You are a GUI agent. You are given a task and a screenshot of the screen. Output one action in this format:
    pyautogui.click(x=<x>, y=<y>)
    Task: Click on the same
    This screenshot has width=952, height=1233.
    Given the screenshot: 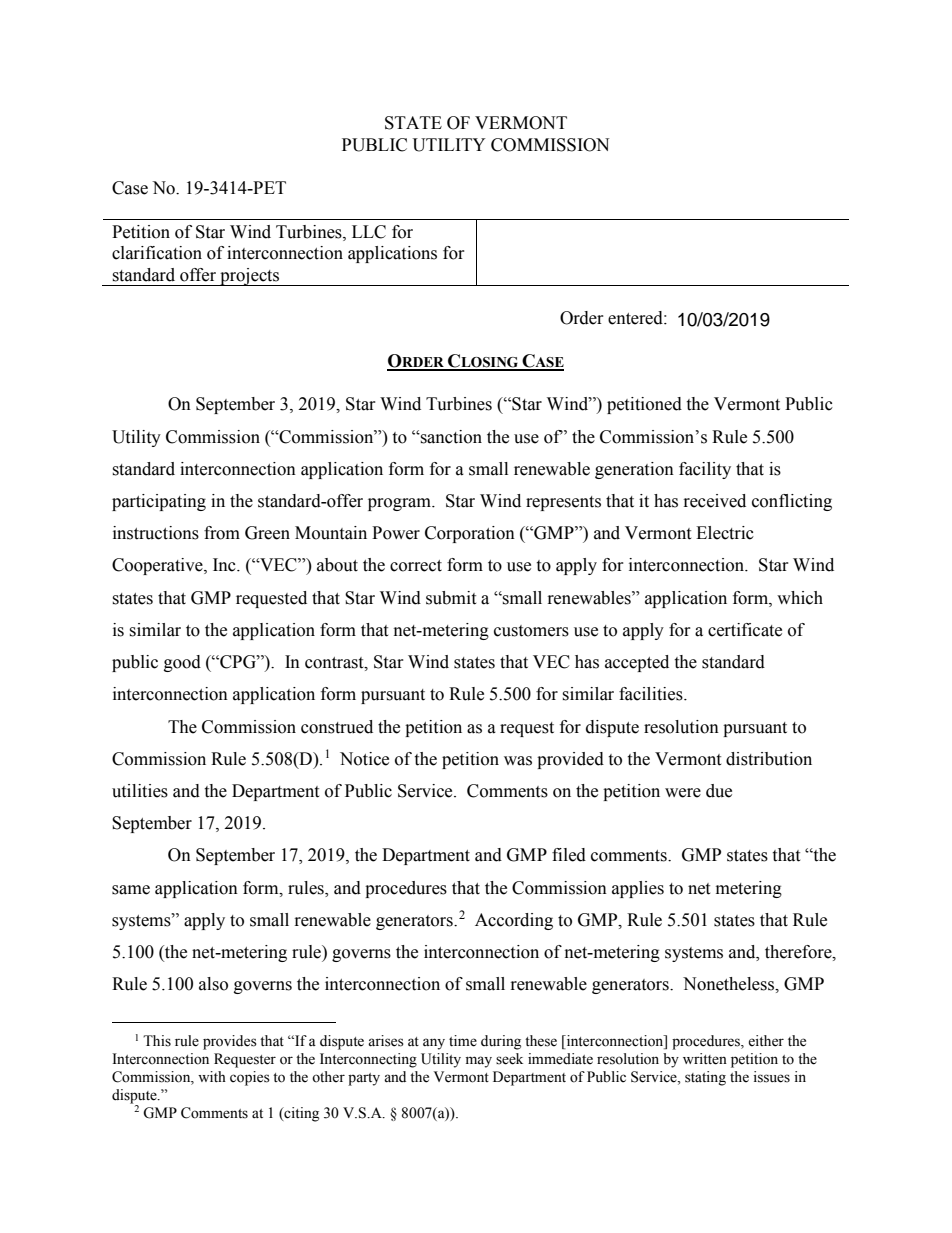 What is the action you would take?
    pyautogui.click(x=131, y=890)
